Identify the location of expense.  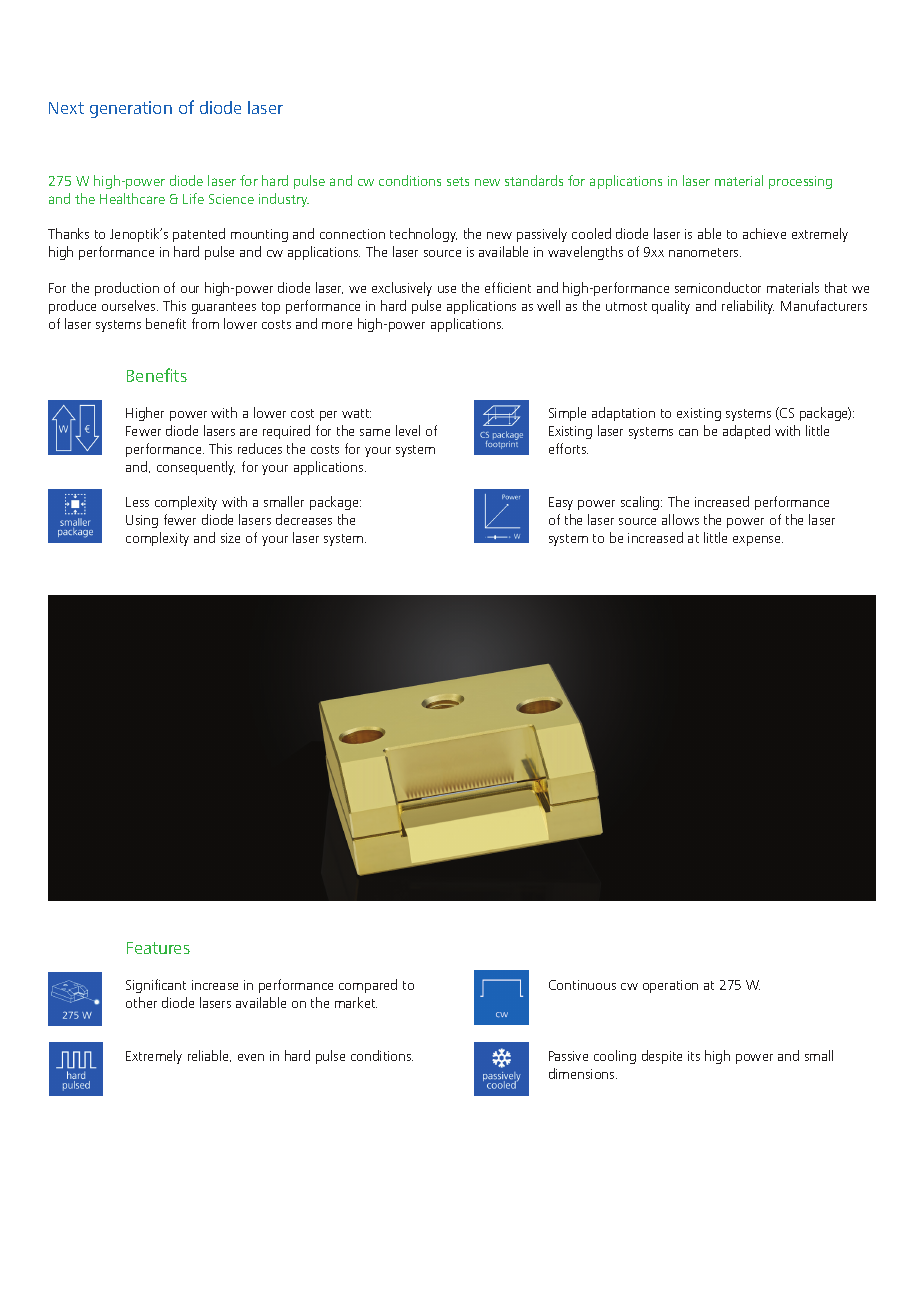
(758, 541).
